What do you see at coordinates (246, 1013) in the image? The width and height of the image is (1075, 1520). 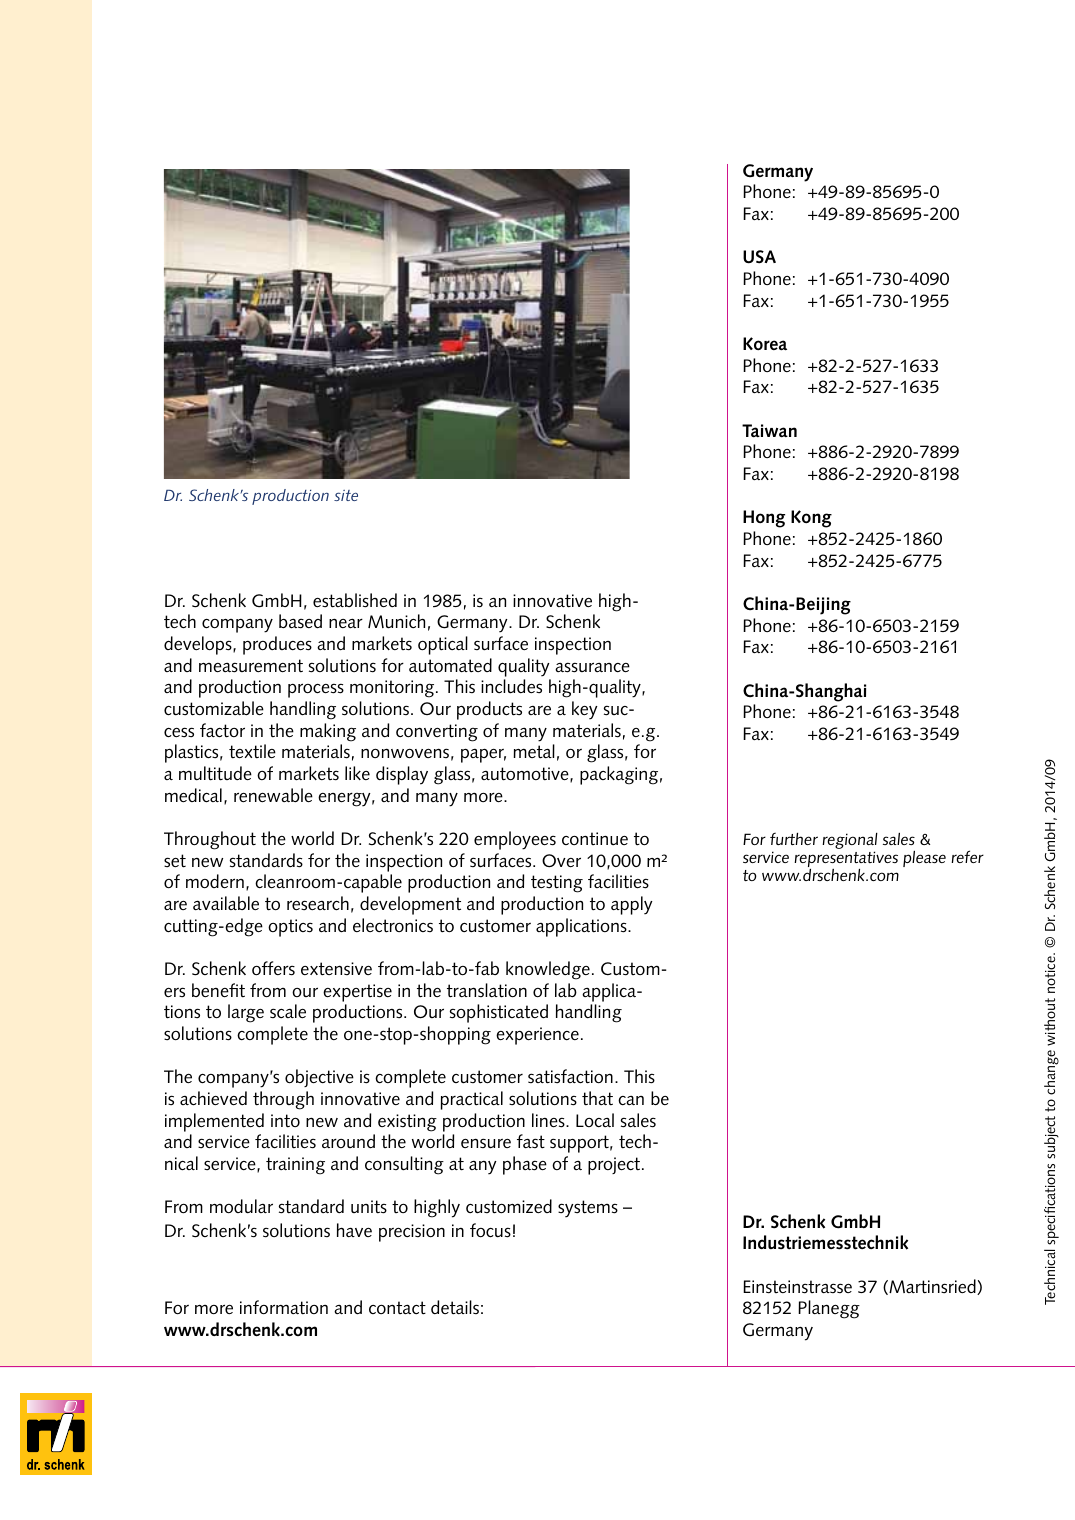 I see `large` at bounding box center [246, 1013].
